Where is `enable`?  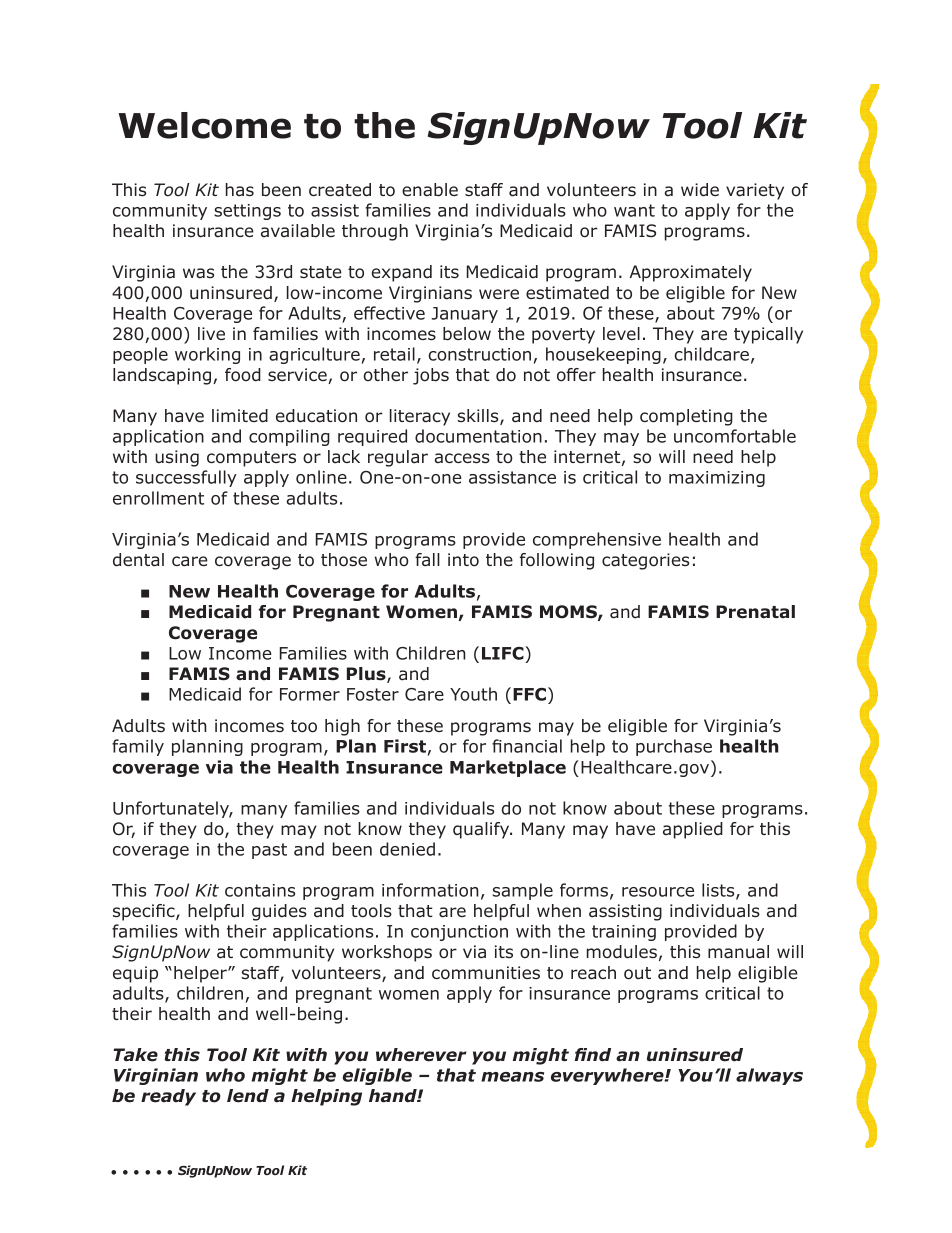 enable is located at coordinates (430, 190).
